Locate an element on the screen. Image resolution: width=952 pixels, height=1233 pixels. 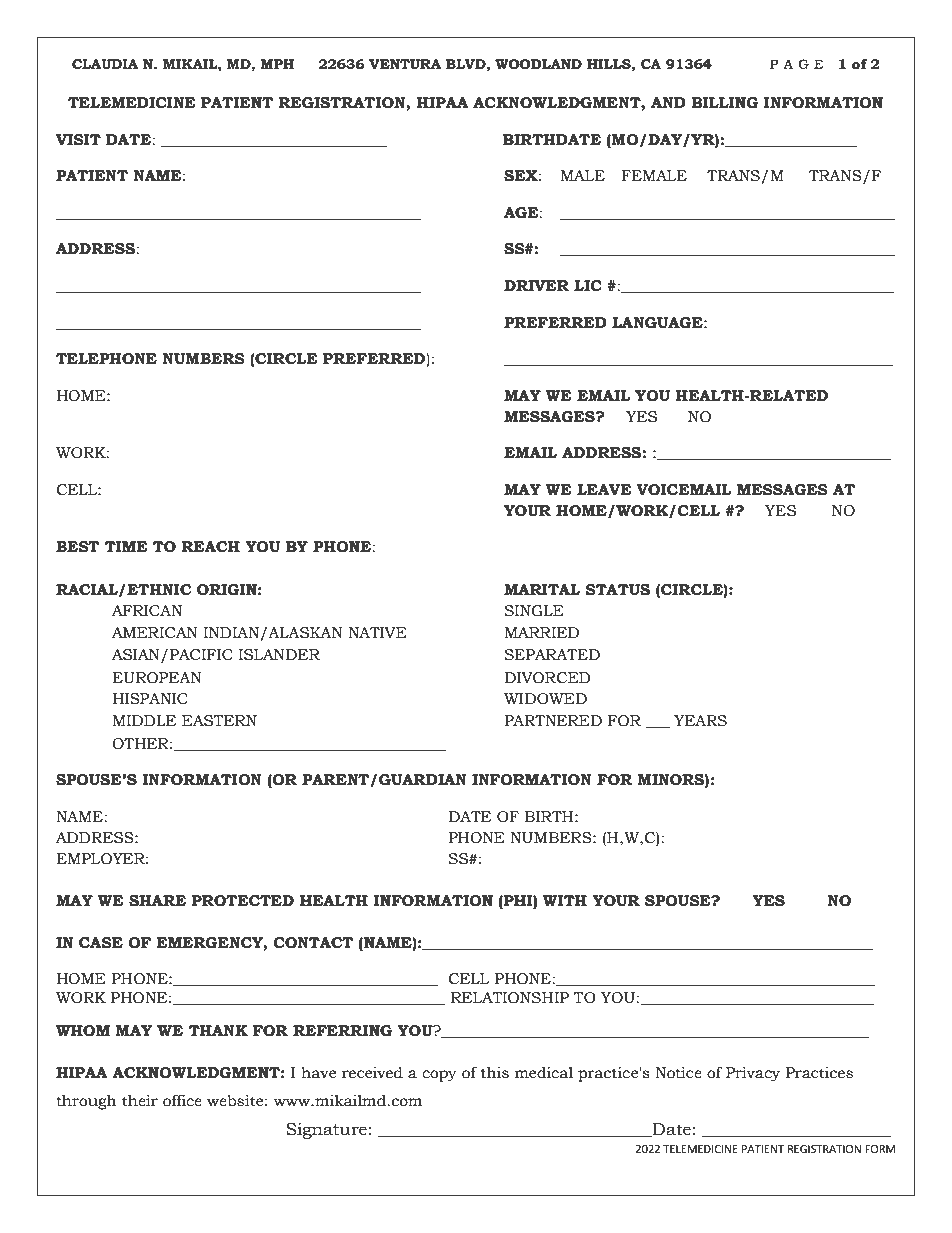
YEARS is located at coordinates (700, 721).
